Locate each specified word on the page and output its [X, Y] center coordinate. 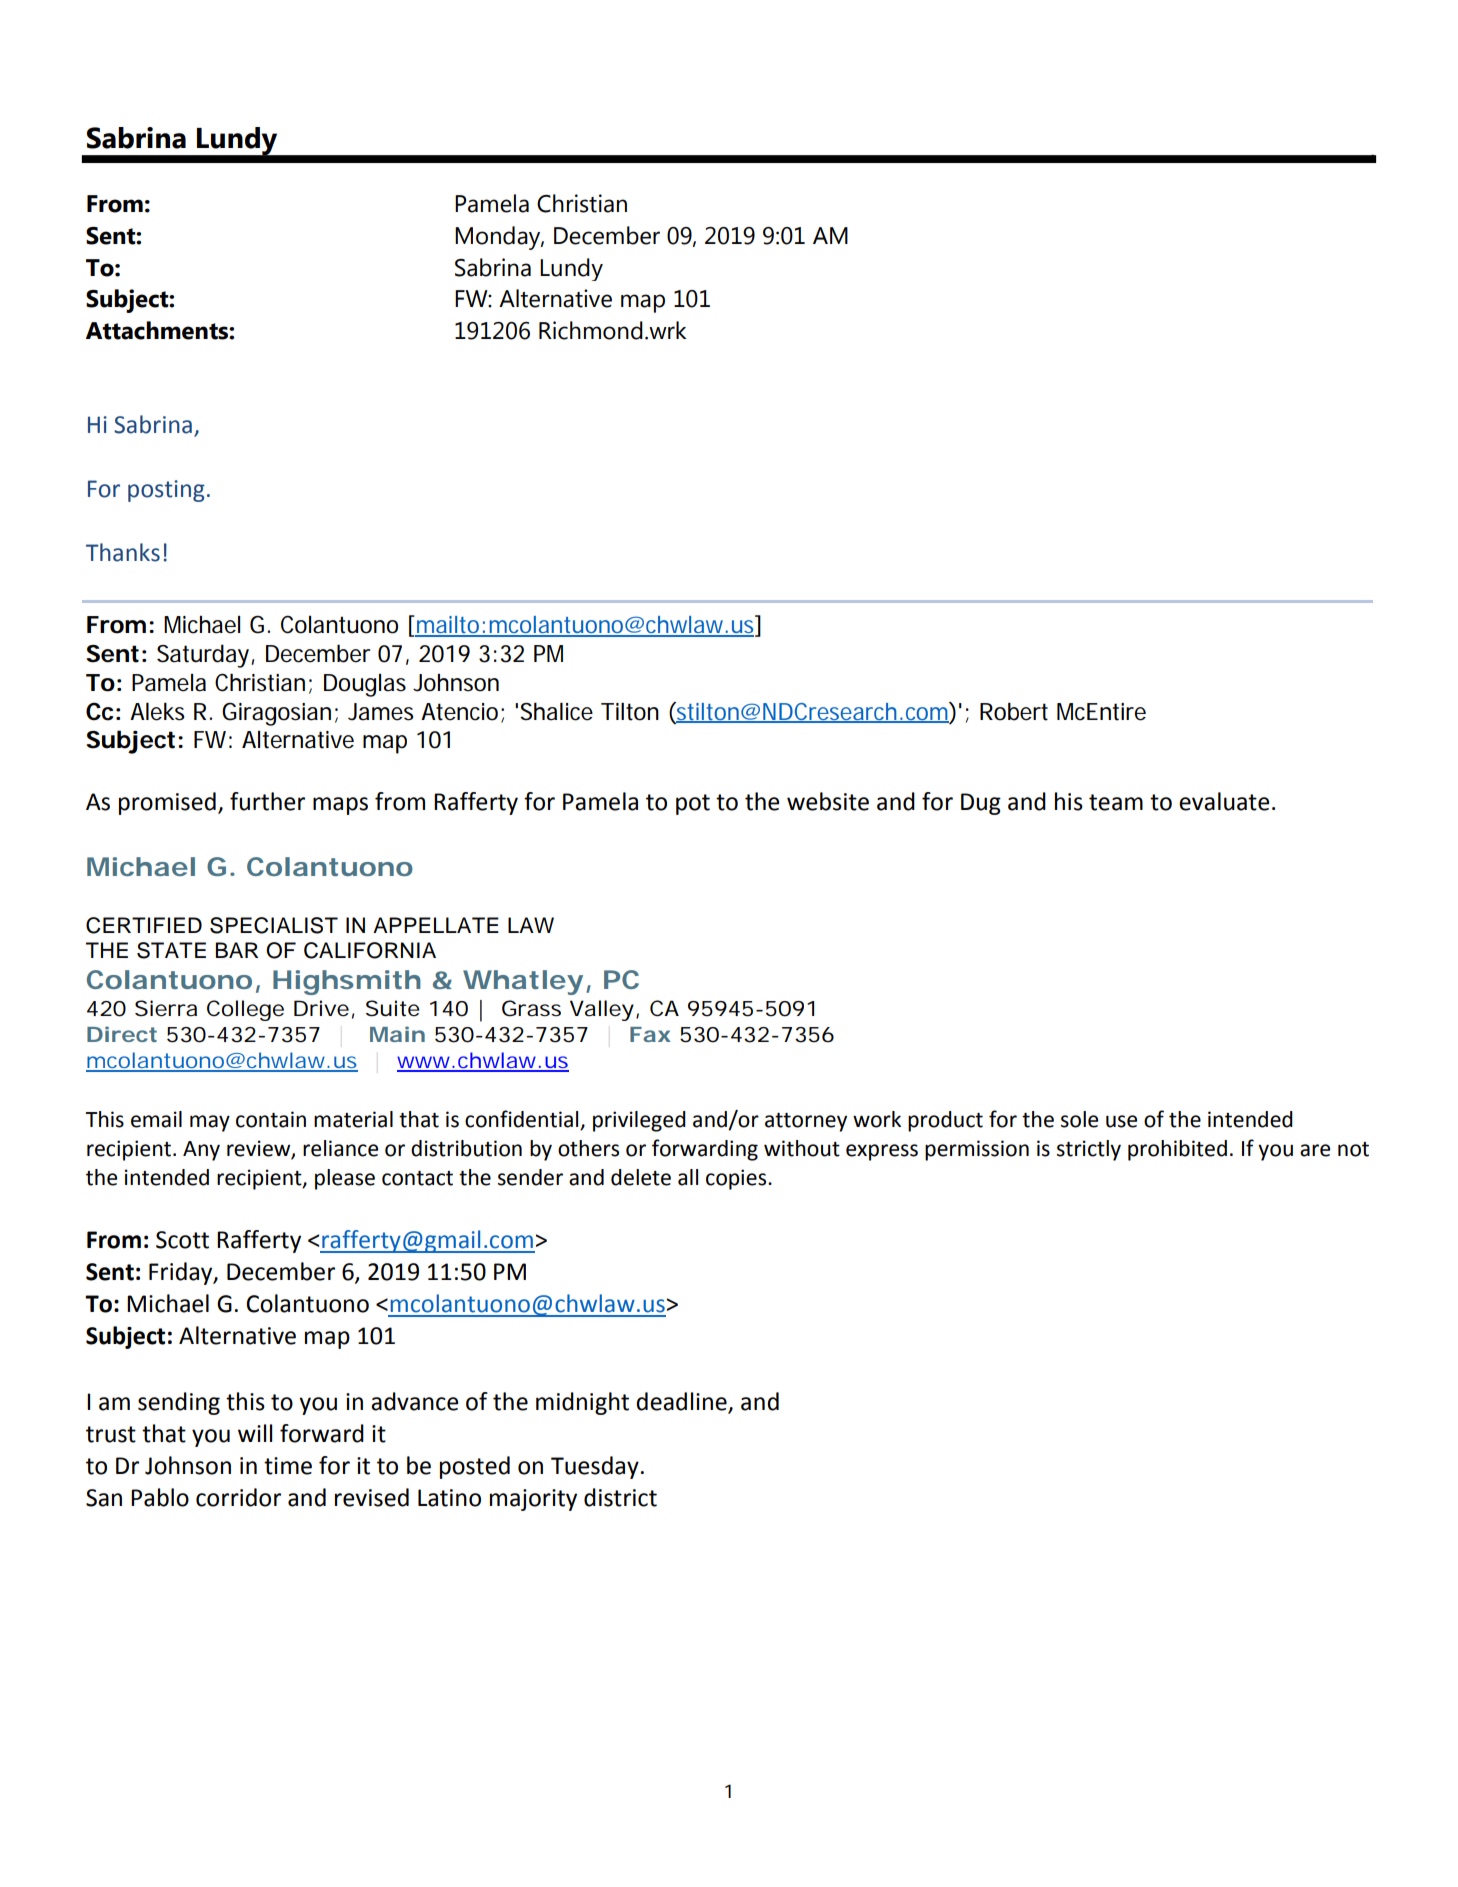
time [288, 1466]
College [245, 1010]
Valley [602, 1010]
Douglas [365, 685]
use [1121, 1121]
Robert [1014, 711]
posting [166, 491]
